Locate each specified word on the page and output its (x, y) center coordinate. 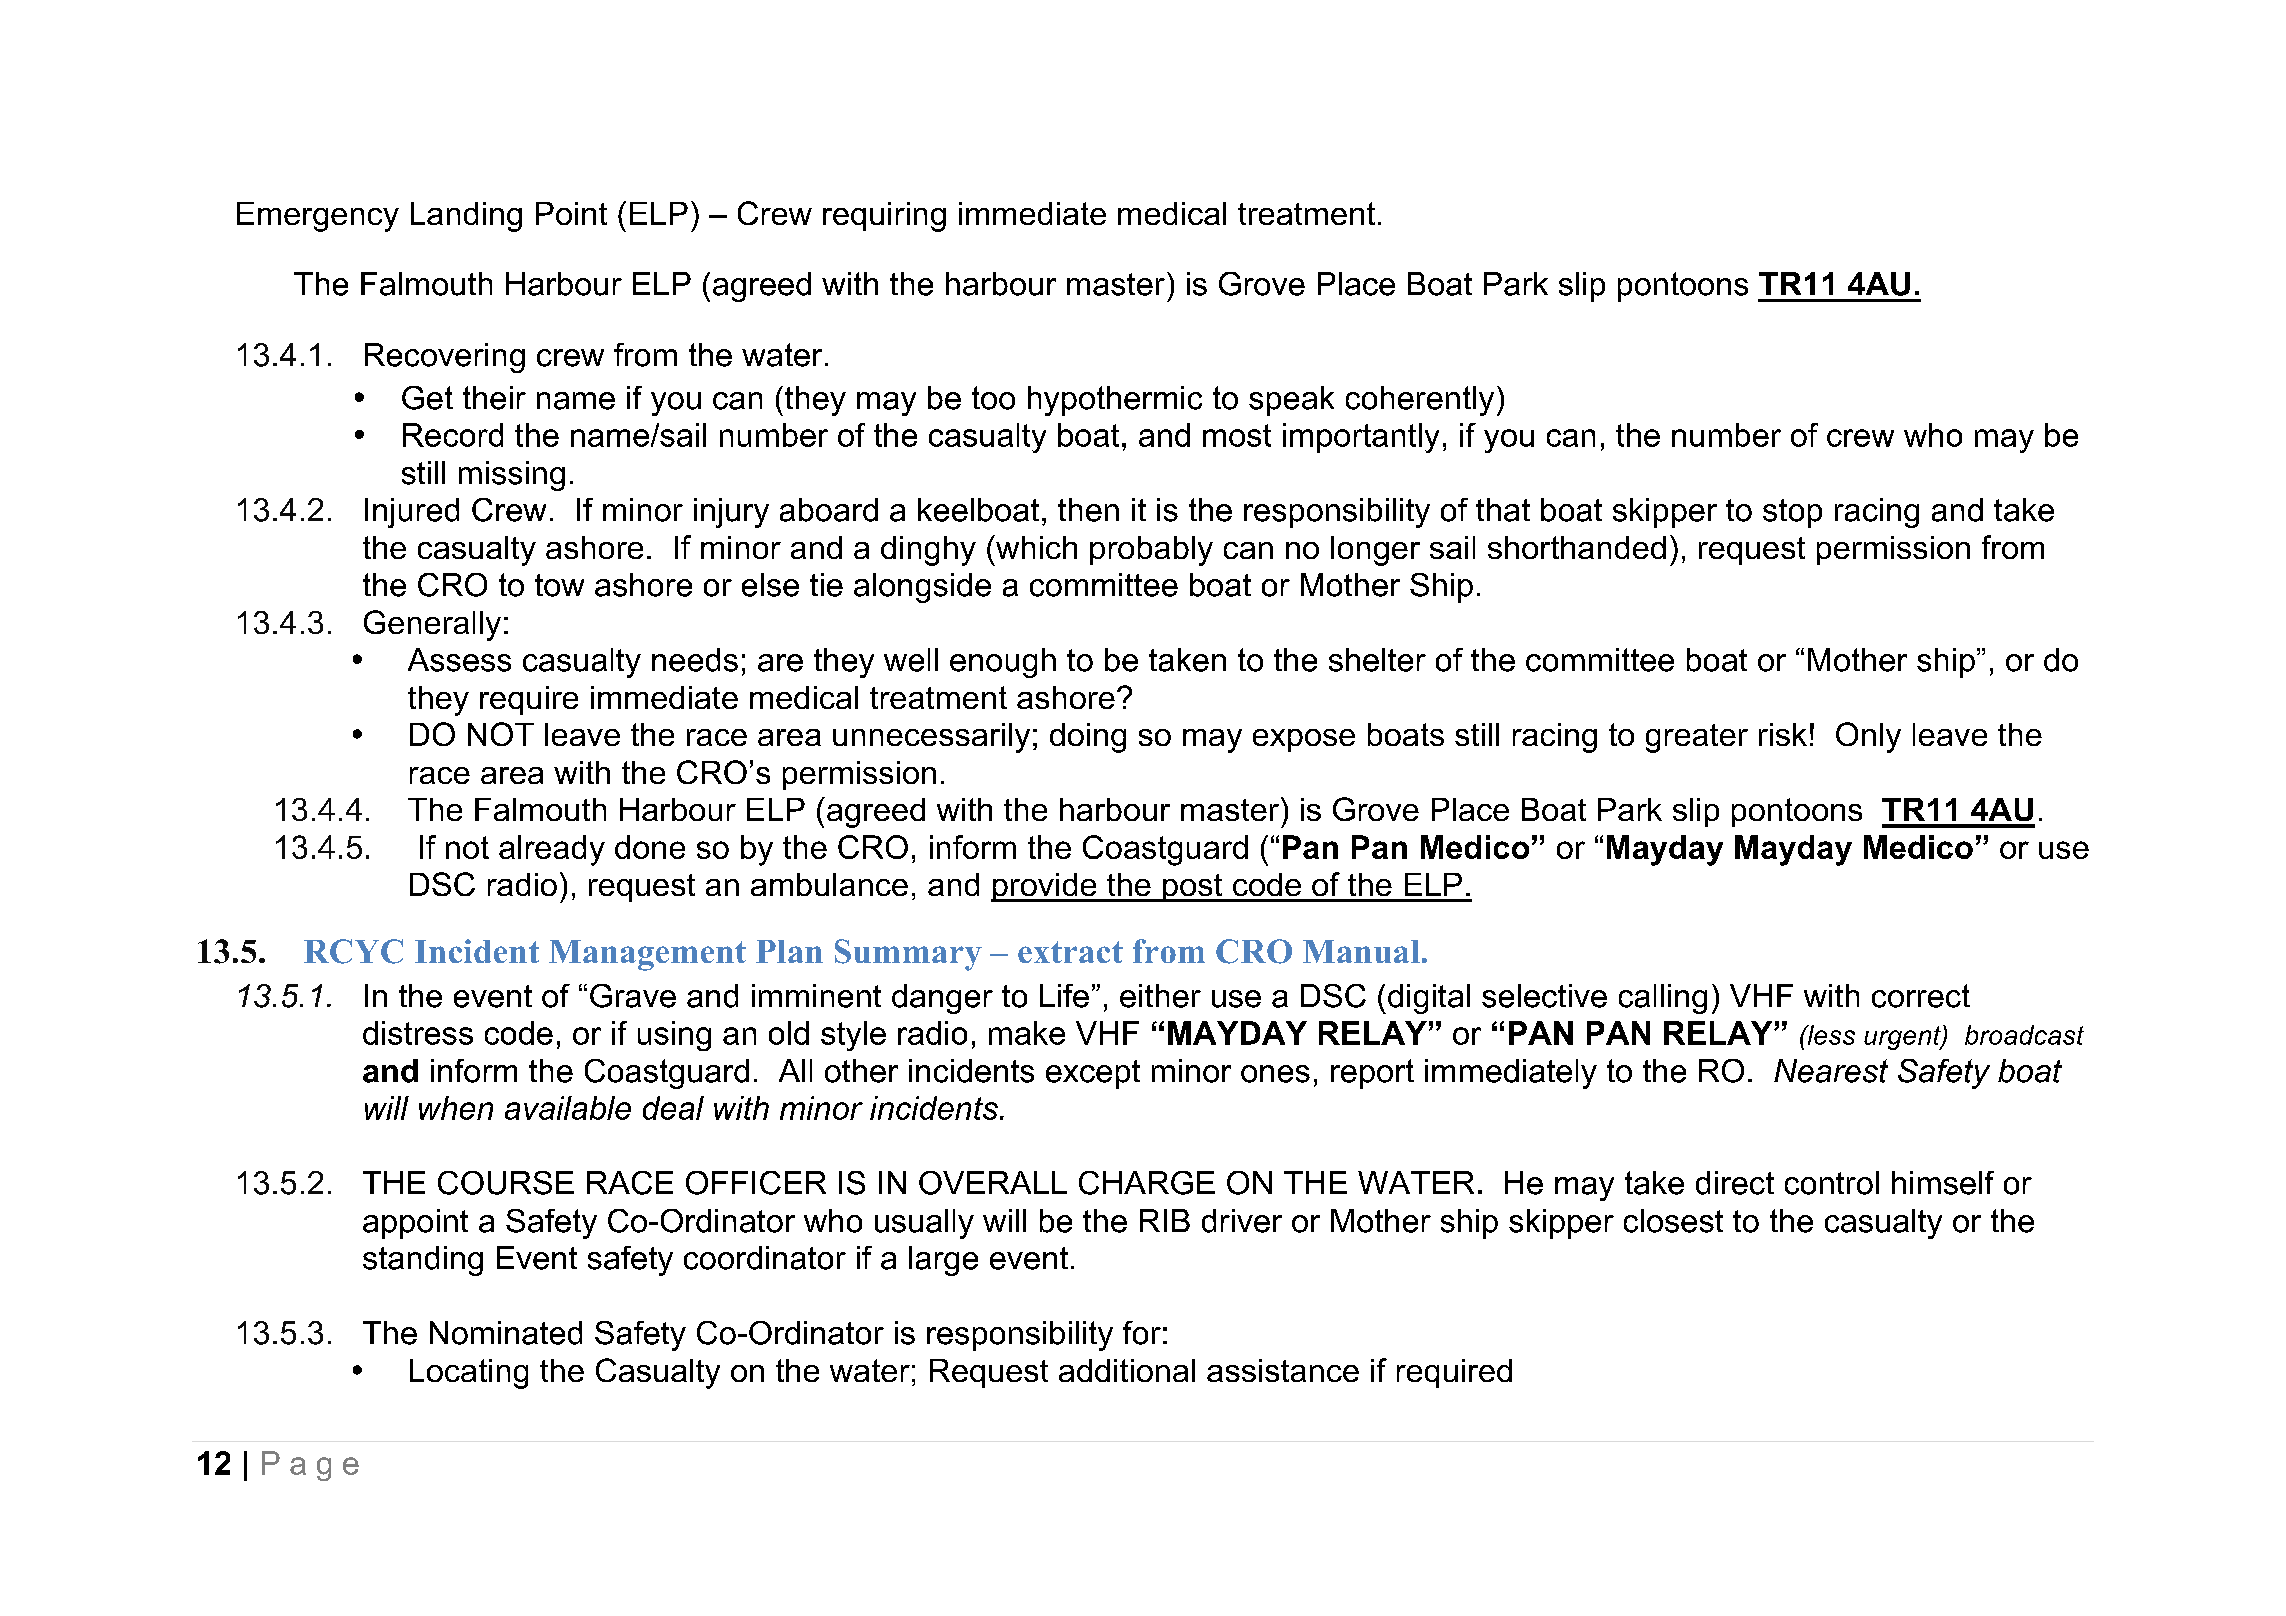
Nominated (506, 1333)
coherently (1420, 401)
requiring (884, 217)
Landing (466, 217)
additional (1127, 1370)
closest (1673, 1221)
